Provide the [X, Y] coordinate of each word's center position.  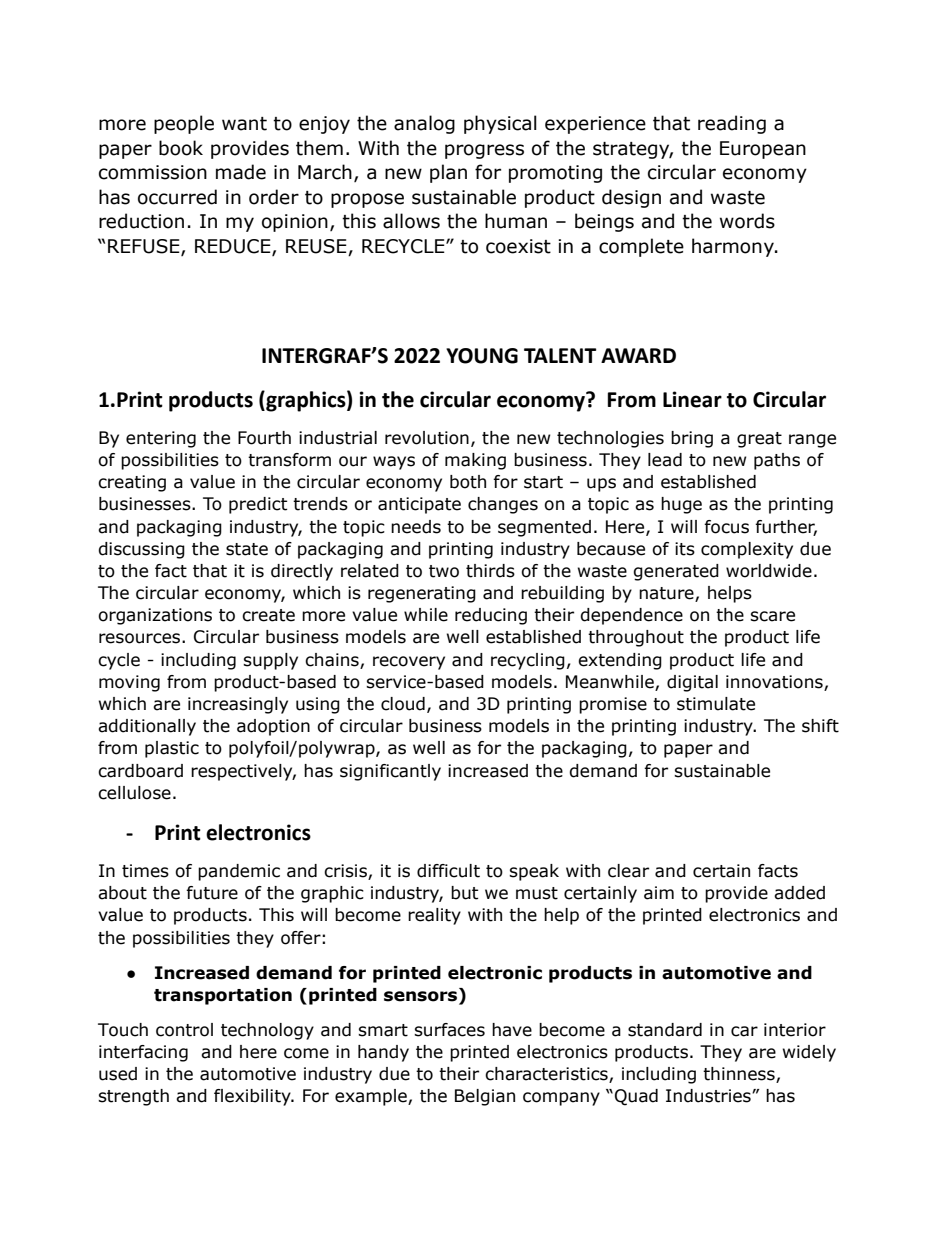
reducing [491, 616]
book [181, 148]
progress [484, 151]
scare [772, 616]
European [763, 150]
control [184, 1030]
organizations [155, 616]
